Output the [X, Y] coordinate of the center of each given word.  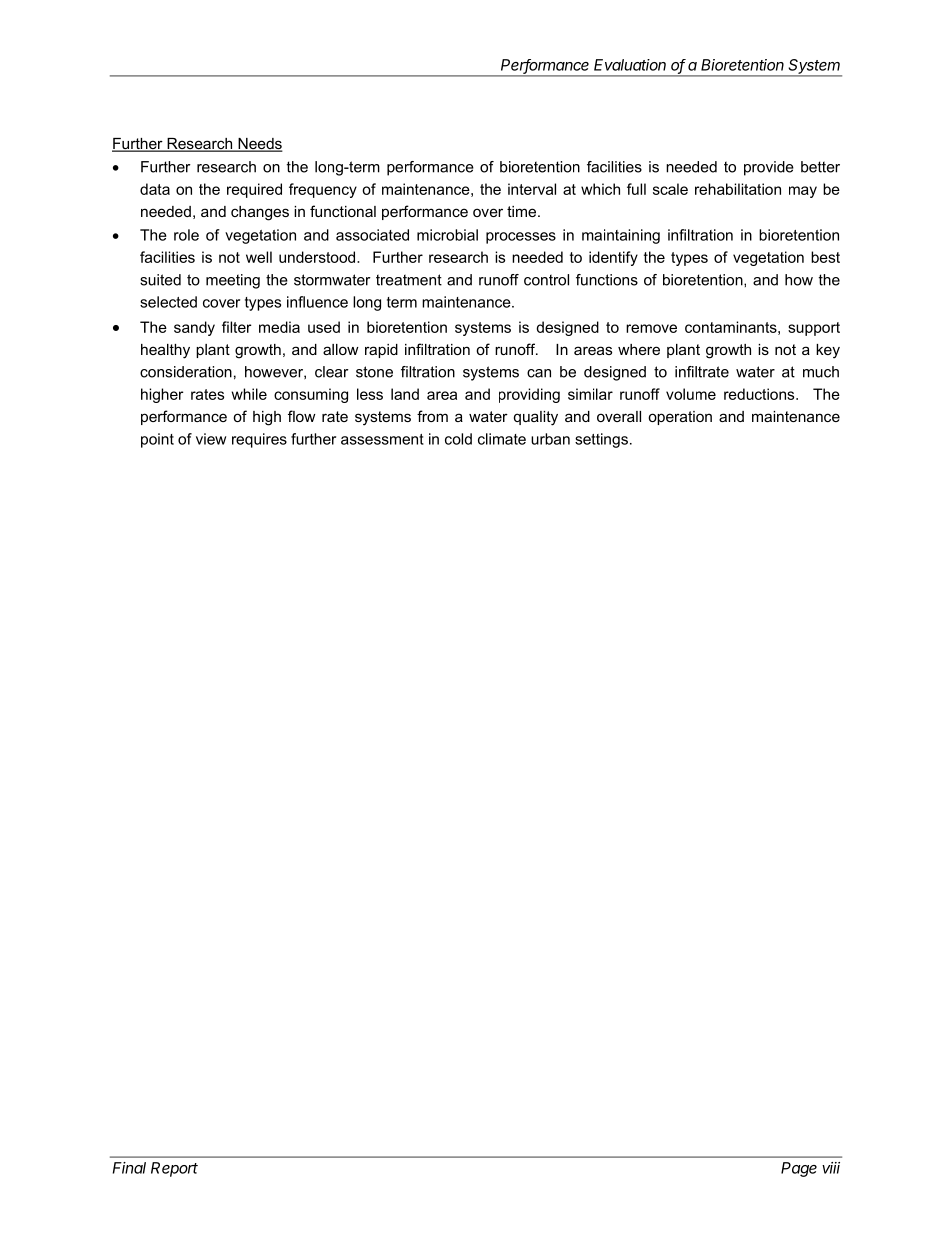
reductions [760, 394]
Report [174, 1169]
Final [129, 1168]
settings [601, 440]
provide [769, 168]
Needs [259, 145]
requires [259, 440]
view [211, 439]
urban [550, 439]
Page [799, 1169]
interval [532, 189]
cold [458, 439]
